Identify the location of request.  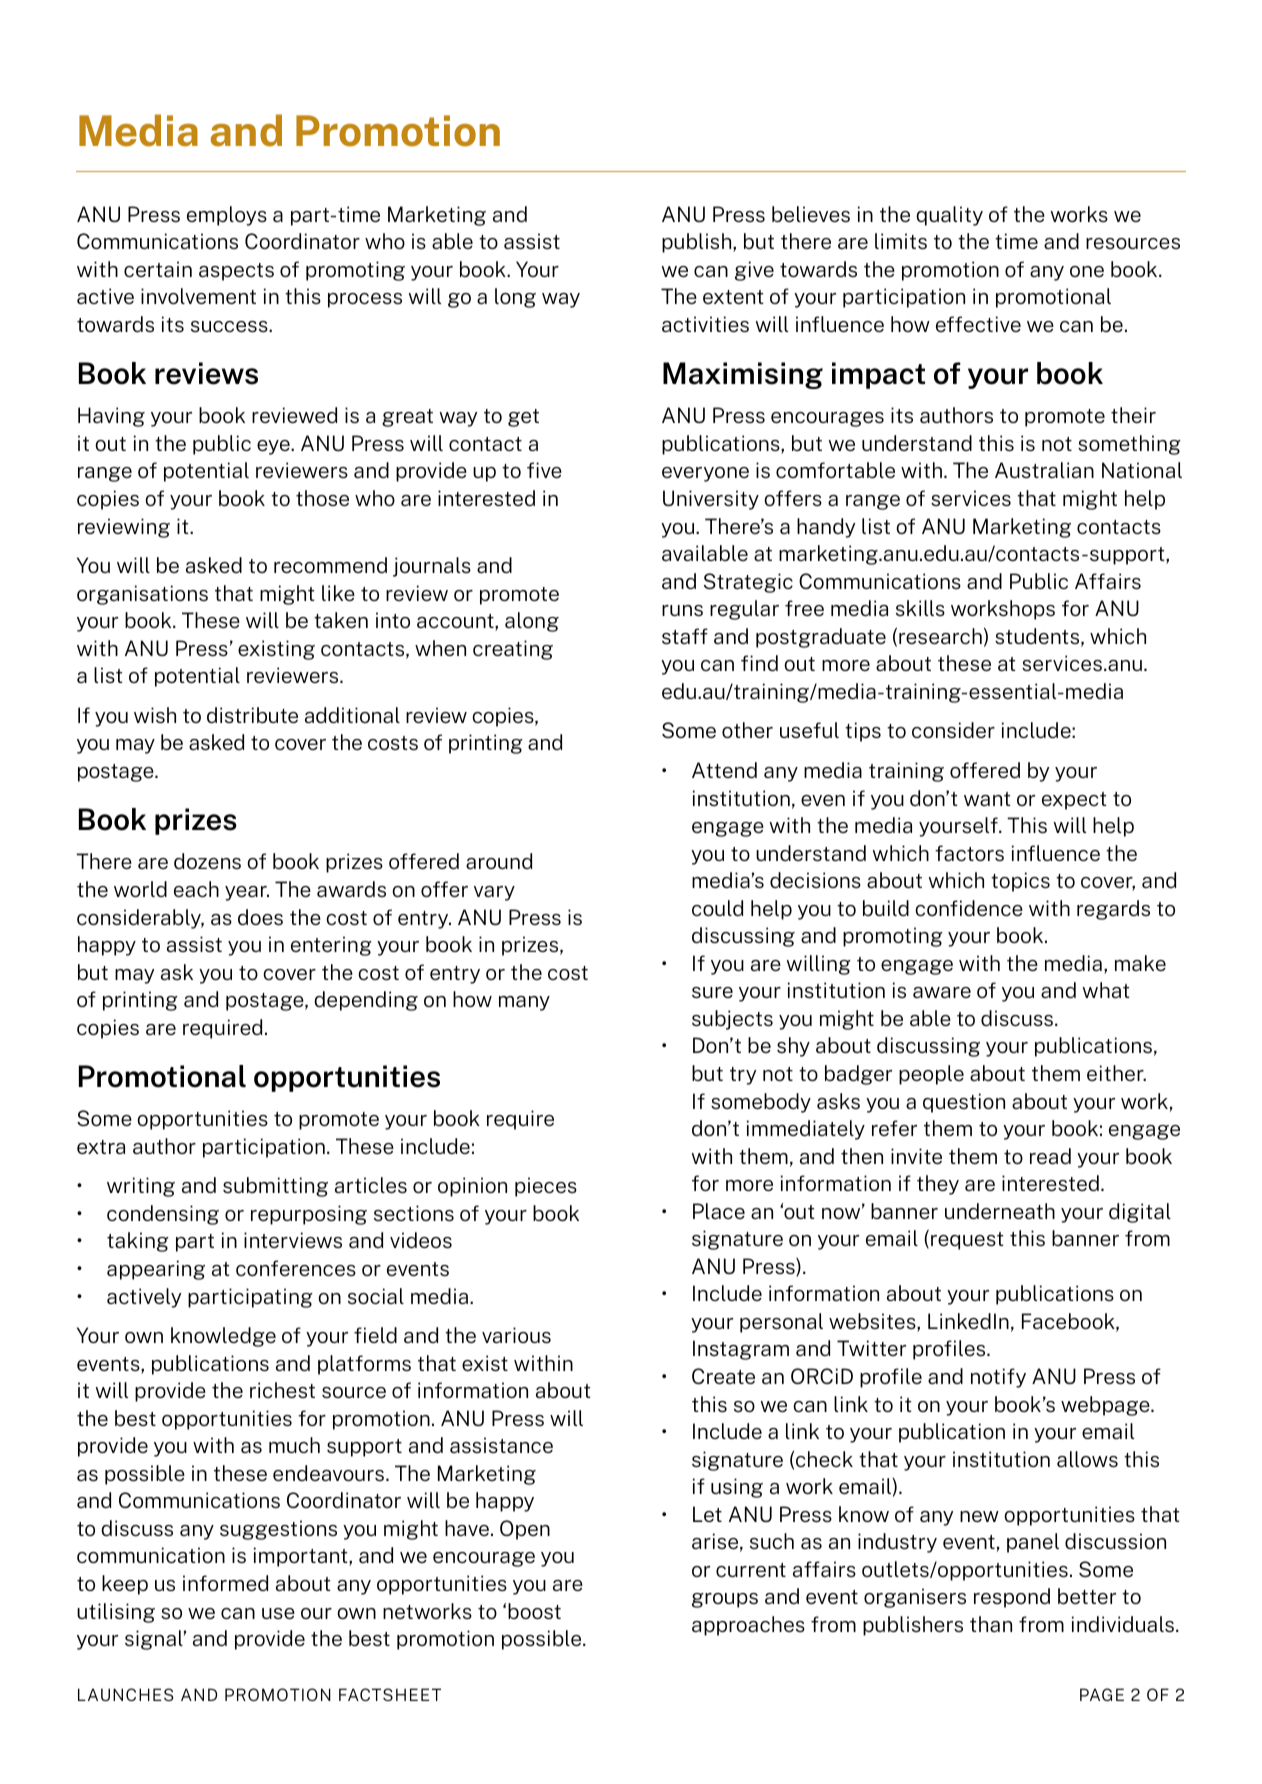
(967, 1241).
